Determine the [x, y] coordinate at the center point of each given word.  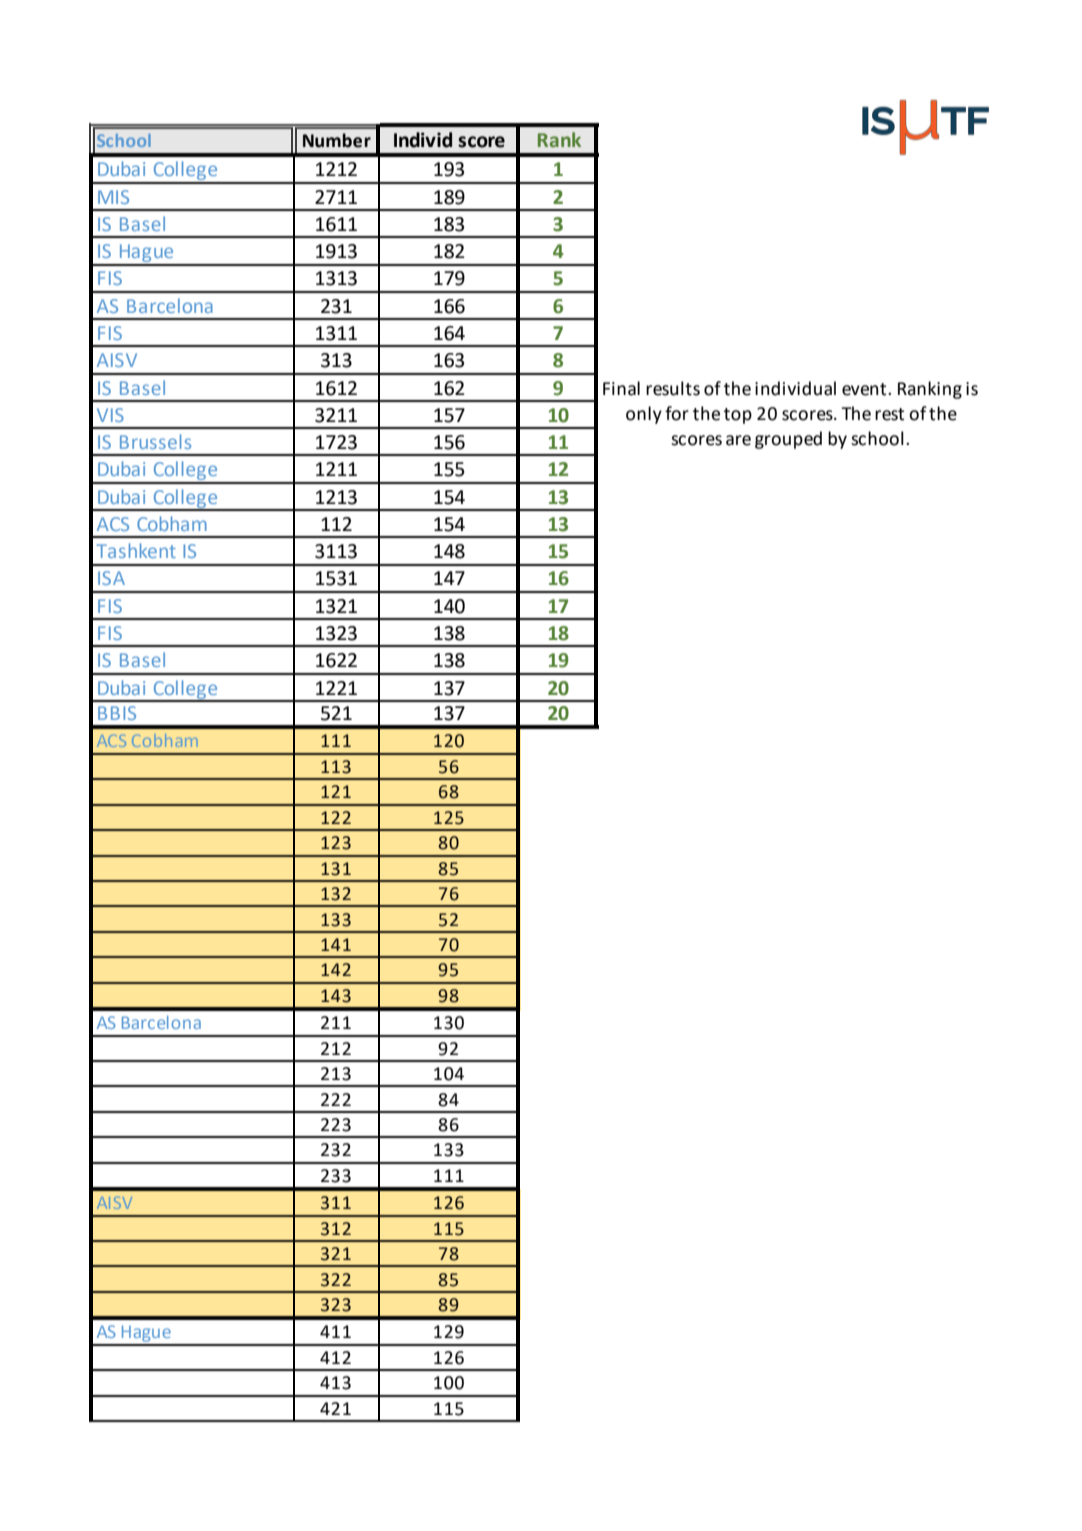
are [738, 440]
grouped [788, 440]
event [865, 389]
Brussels [155, 441]
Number [337, 140]
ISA [111, 578]
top [738, 416]
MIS [113, 197]
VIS [110, 415]
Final [621, 388]
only [644, 415]
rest [889, 414]
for [677, 413]
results [673, 388]
